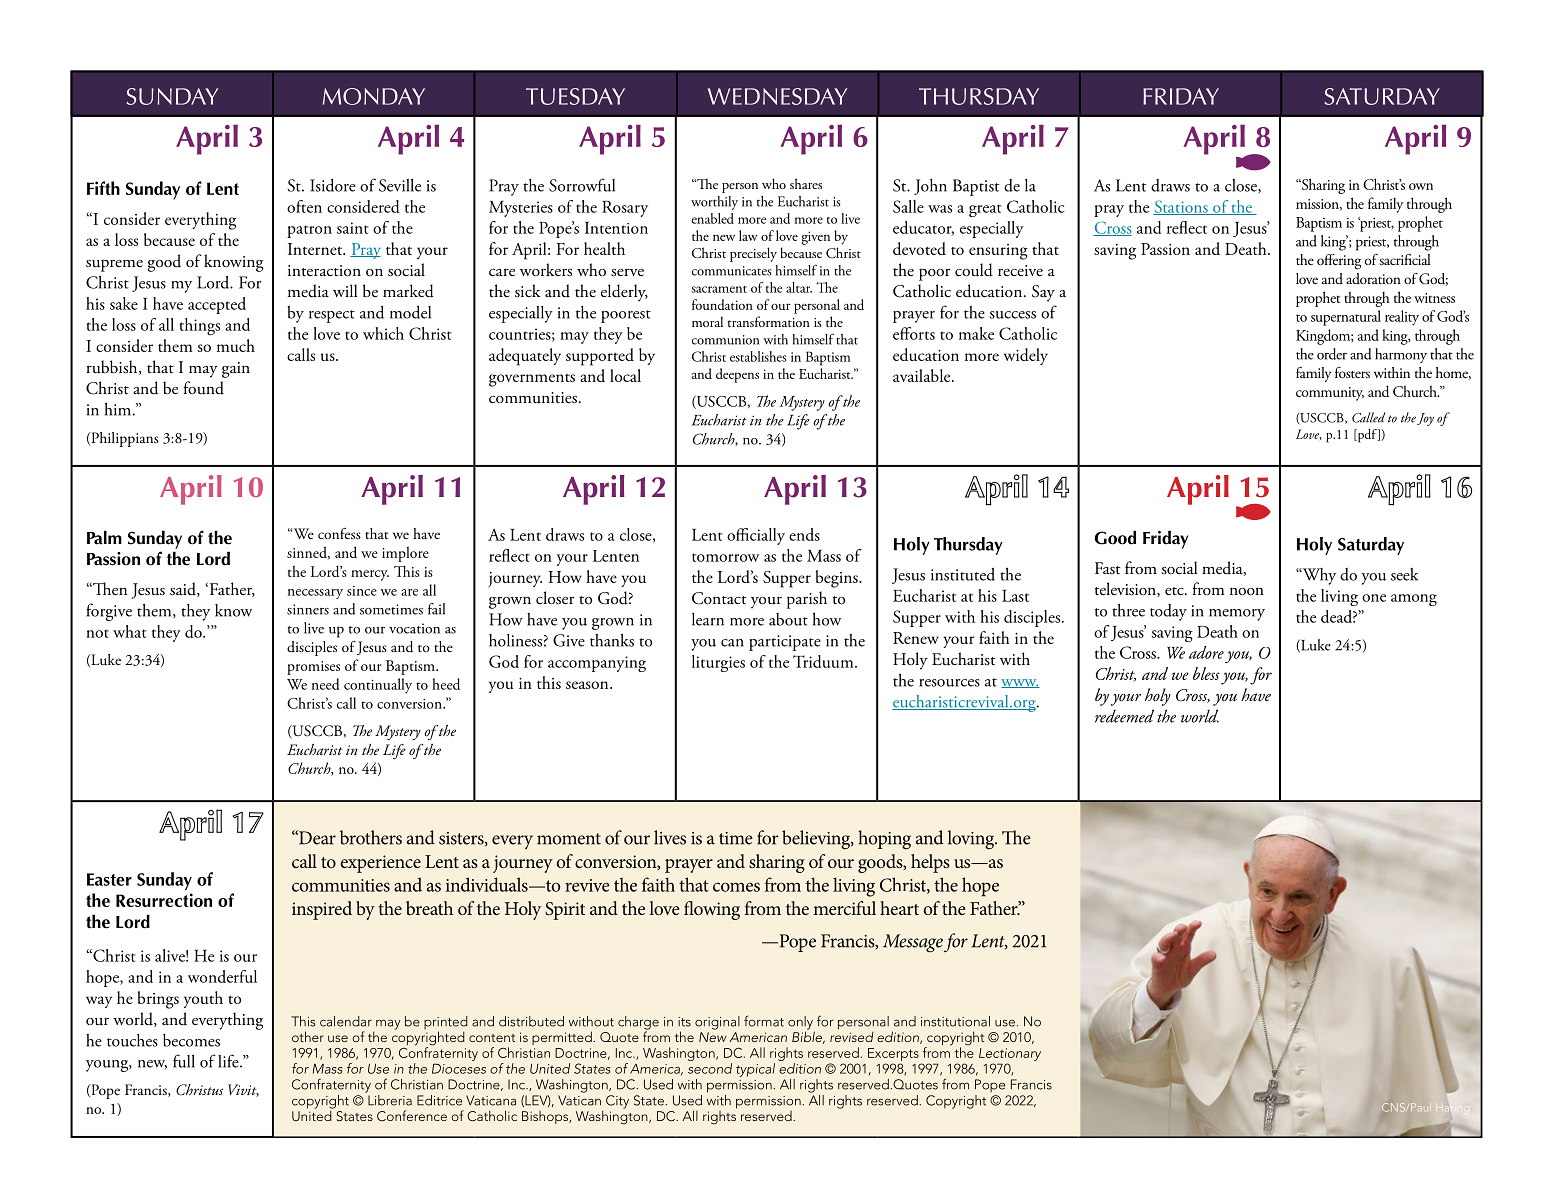 The image size is (1553, 1200). I want to click on Stations, so click(1181, 207).
